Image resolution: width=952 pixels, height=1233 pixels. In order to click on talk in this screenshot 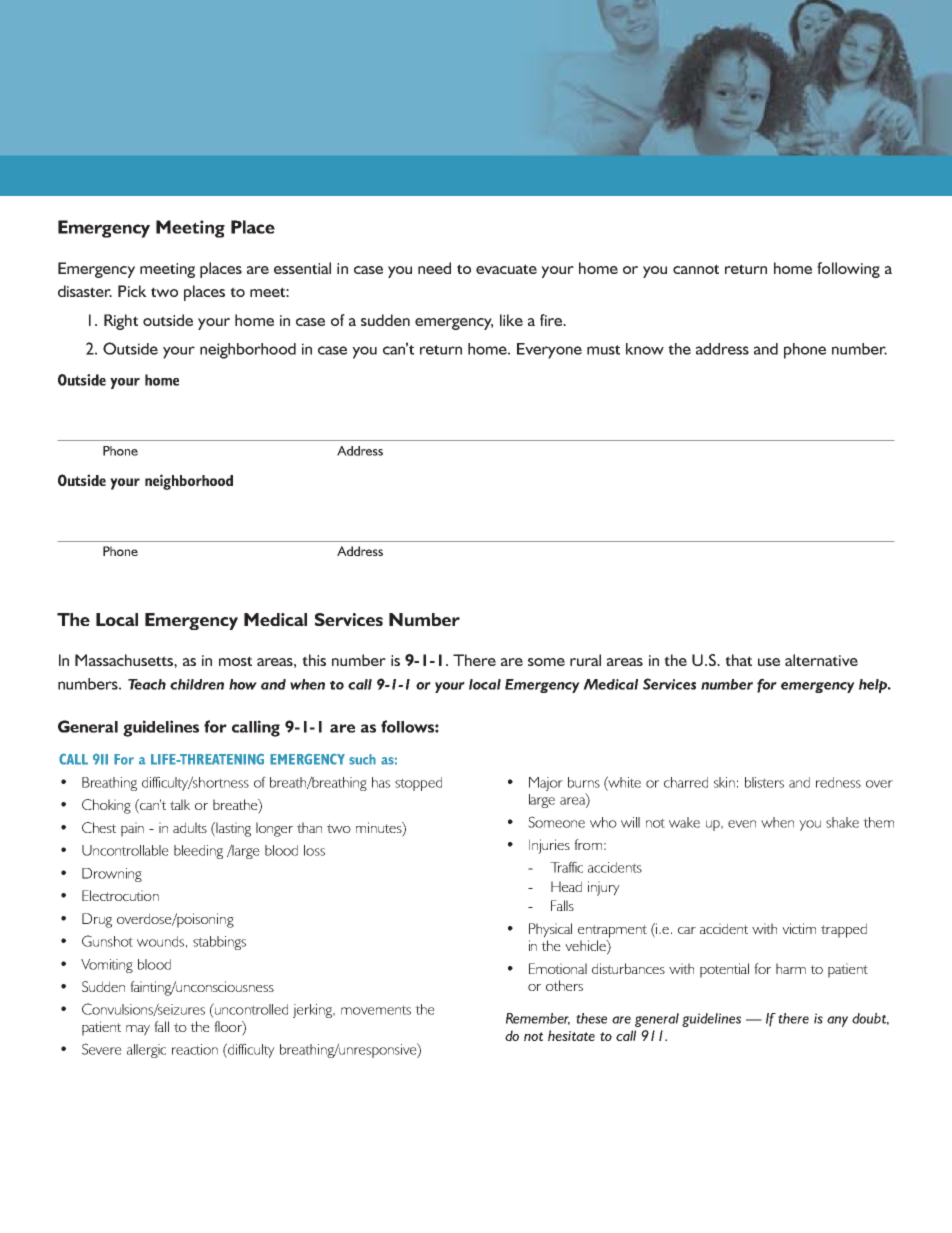, I will do `click(180, 804)`.
